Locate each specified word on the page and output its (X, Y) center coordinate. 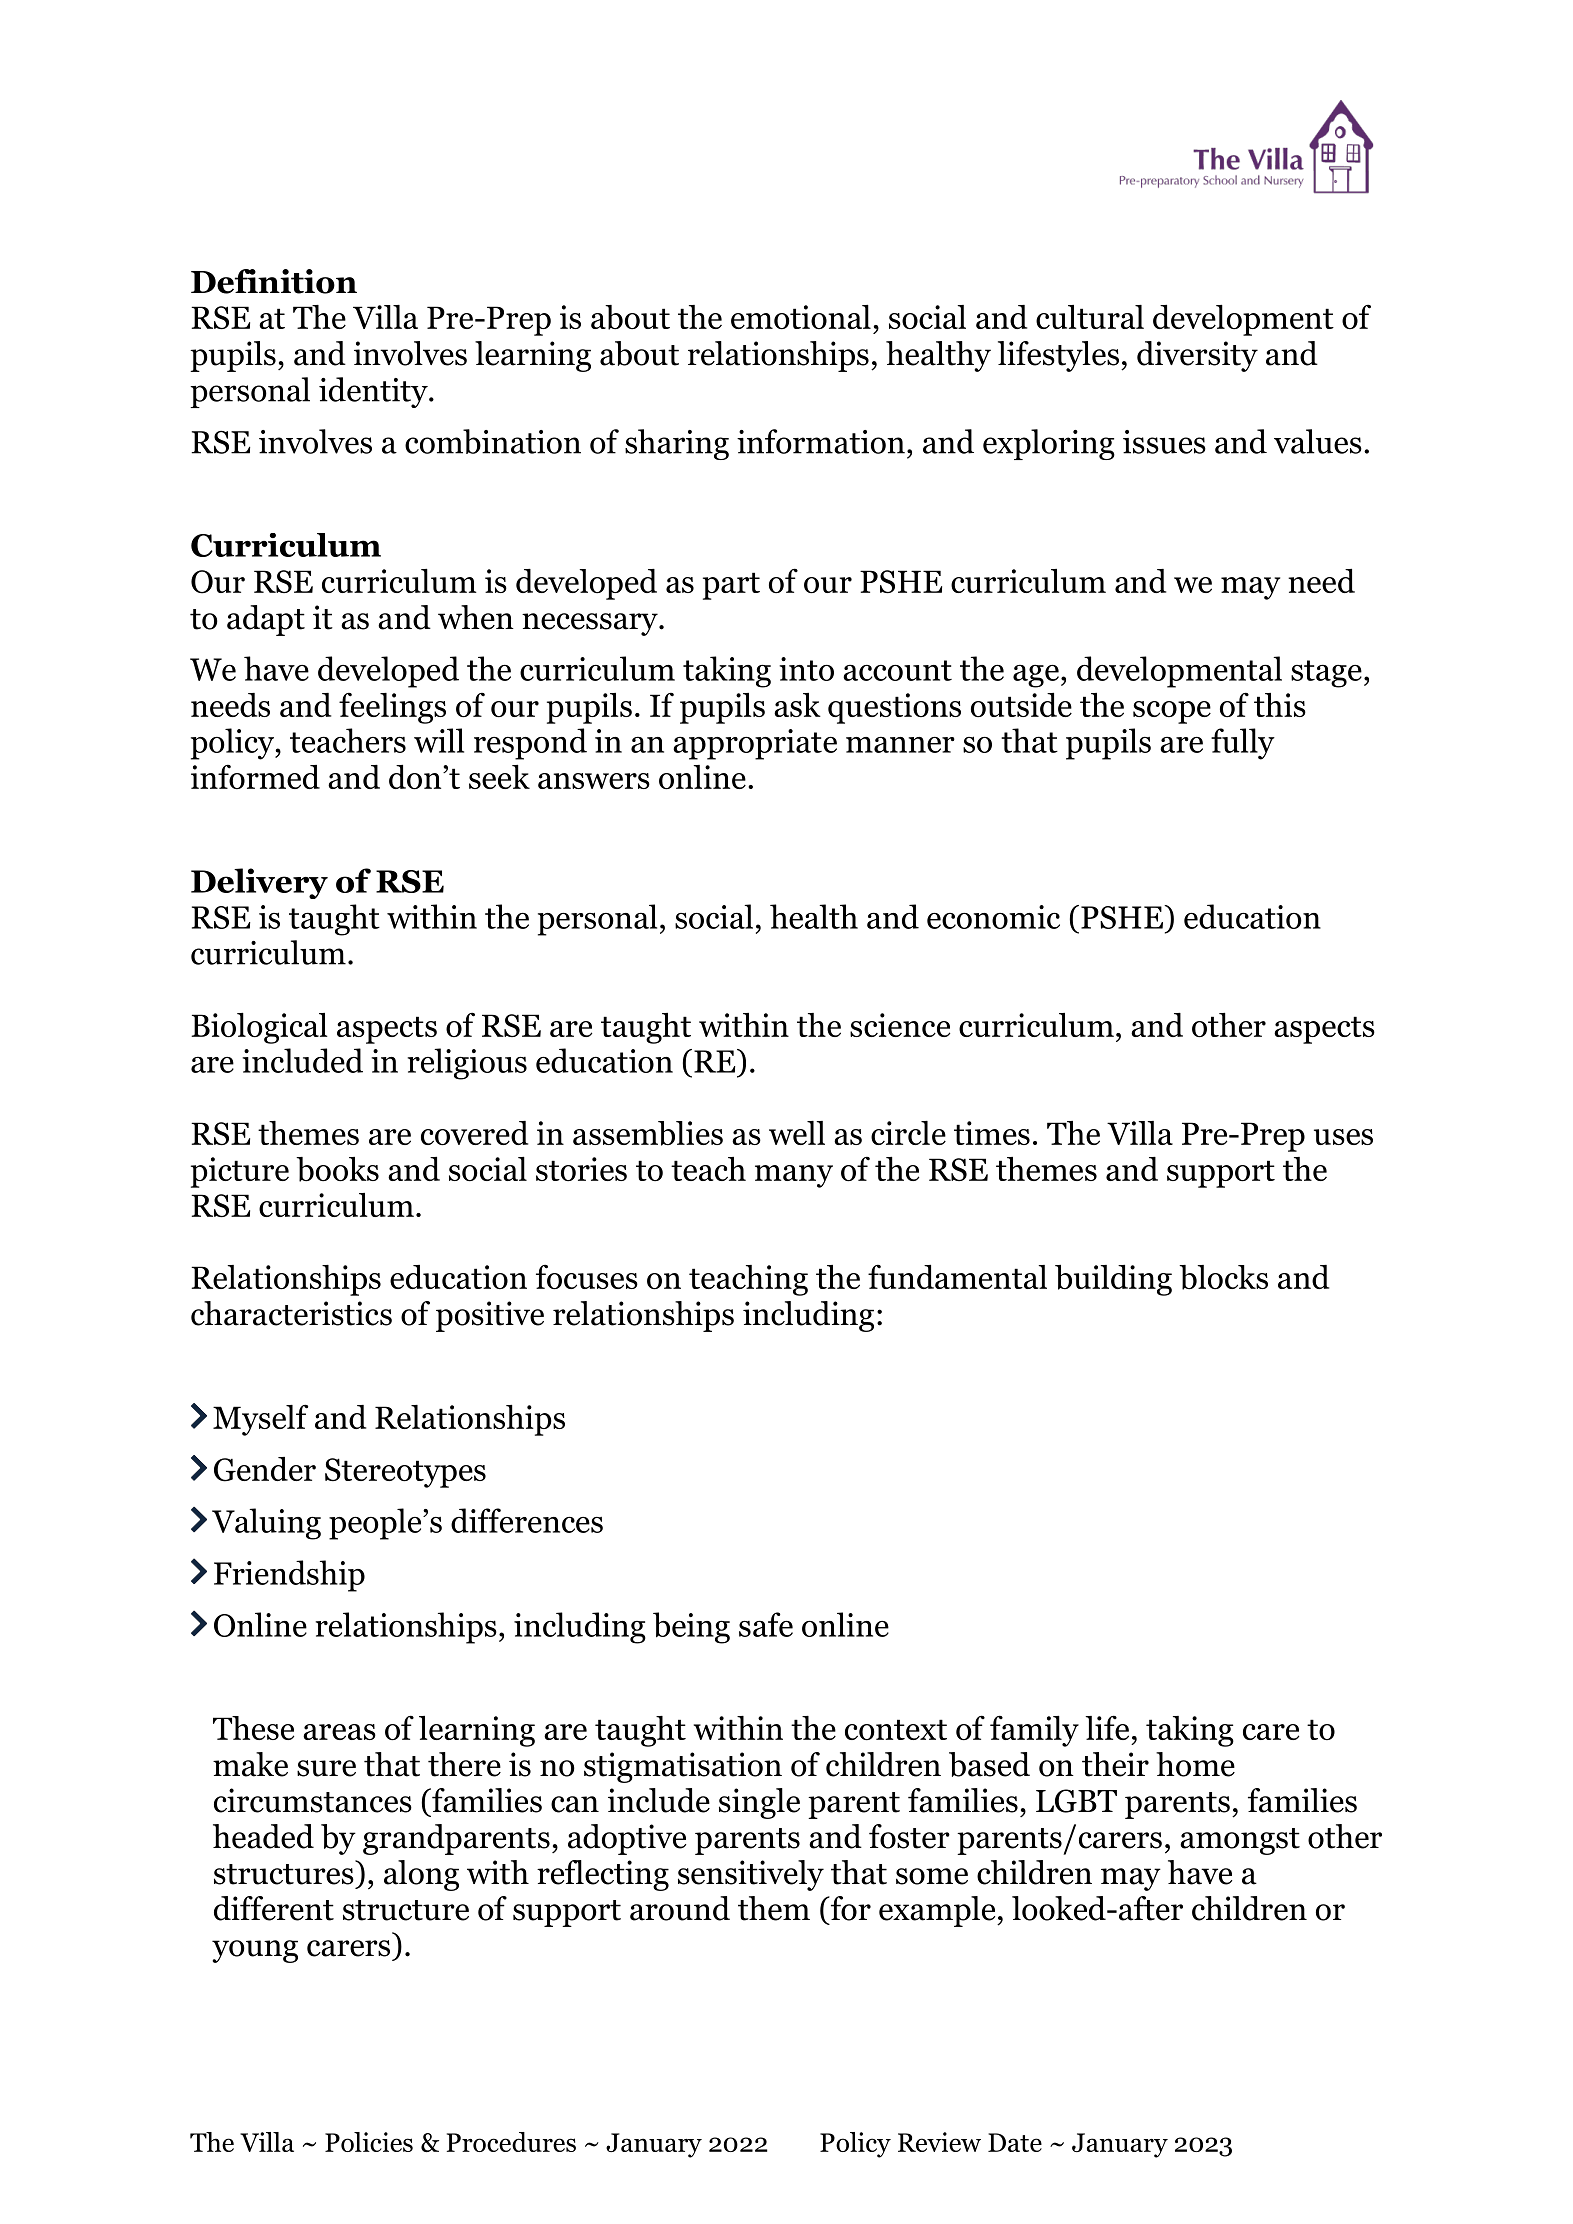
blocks (1223, 1277)
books (337, 1169)
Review (939, 2142)
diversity (1197, 356)
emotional (801, 317)
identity (374, 392)
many (794, 1176)
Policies (369, 2142)
